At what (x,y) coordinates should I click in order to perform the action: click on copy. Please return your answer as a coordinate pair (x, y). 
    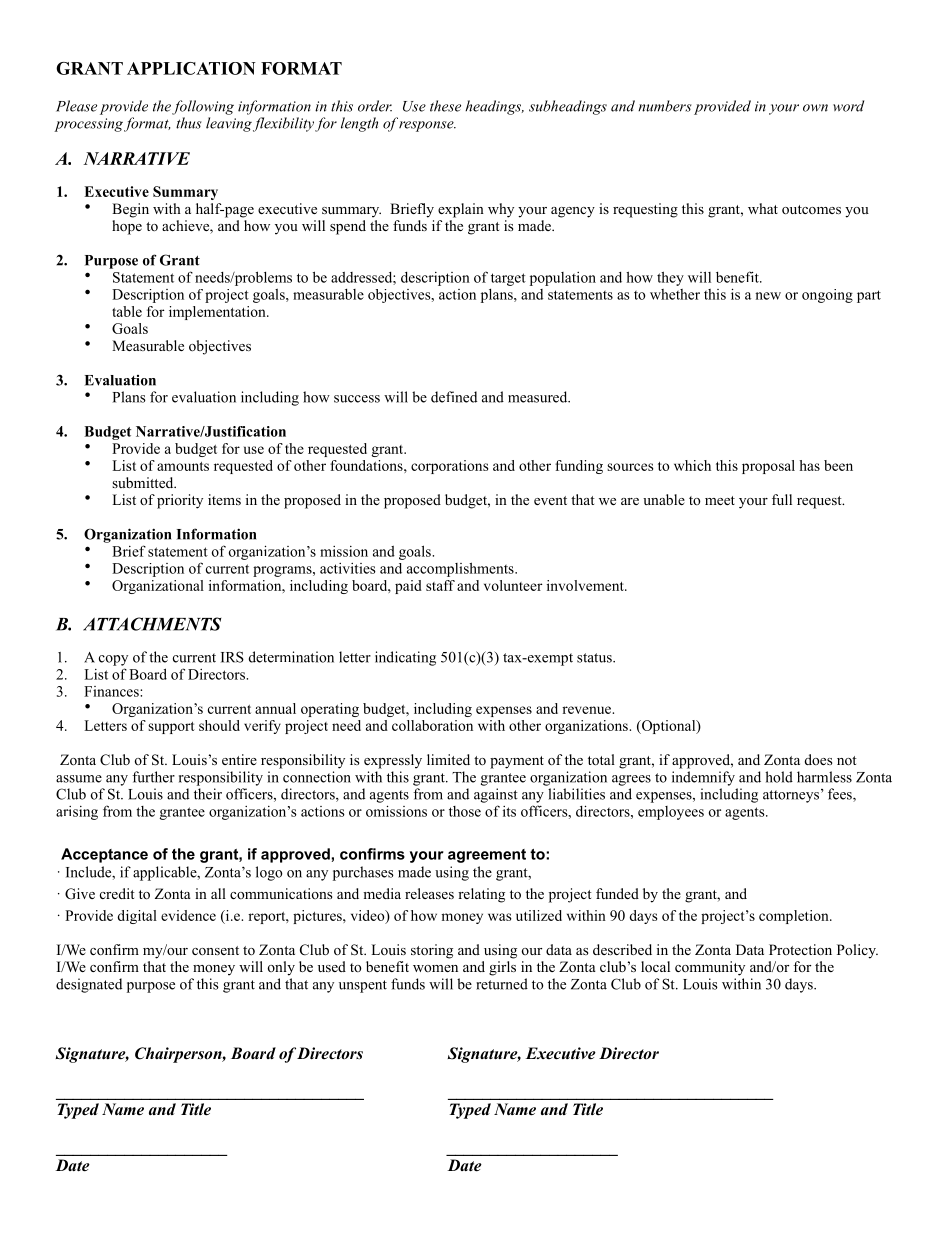
    Looking at the image, I should click on (113, 660).
